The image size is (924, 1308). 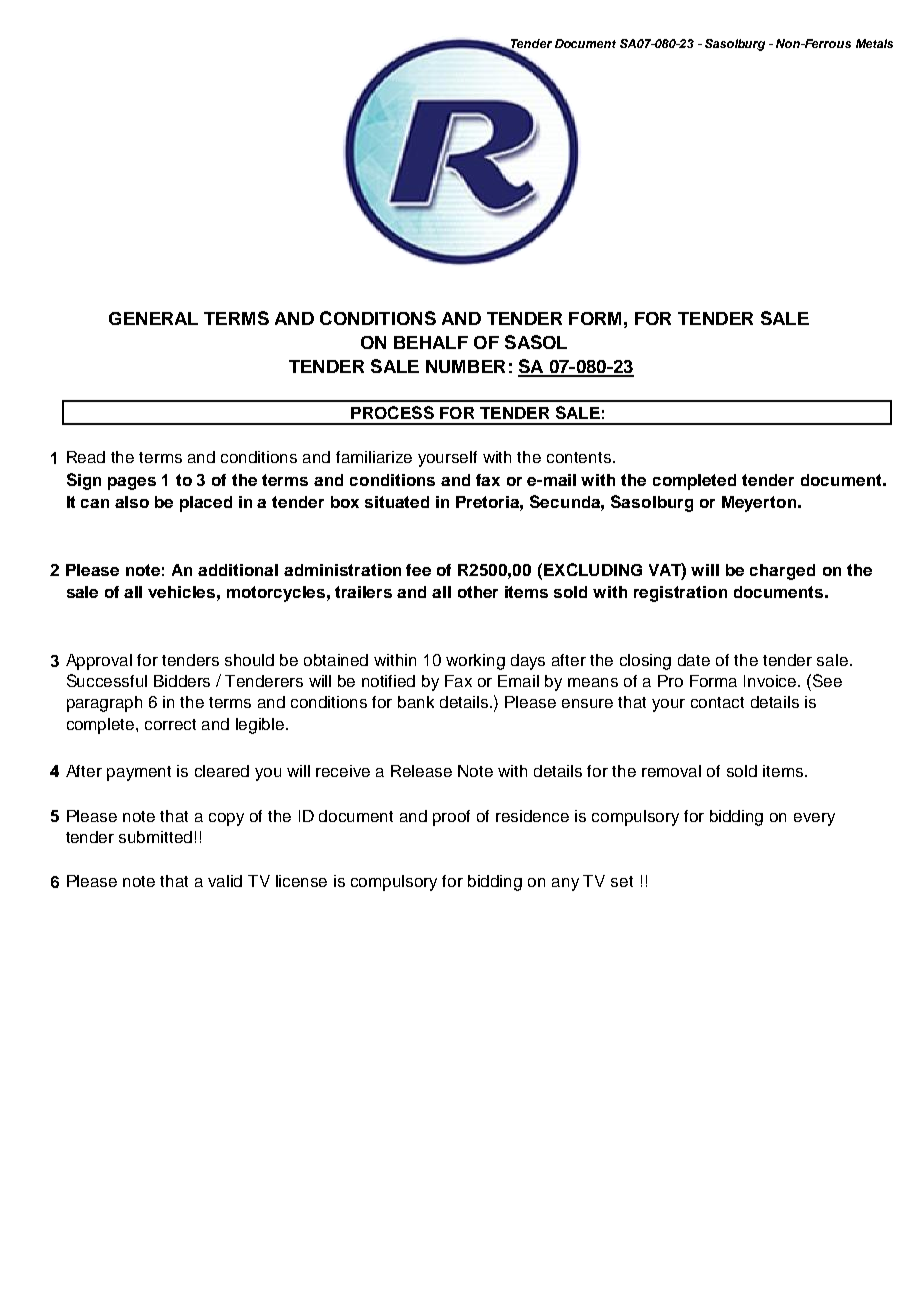 What do you see at coordinates (155, 837) in the screenshot?
I see `submitted` at bounding box center [155, 837].
